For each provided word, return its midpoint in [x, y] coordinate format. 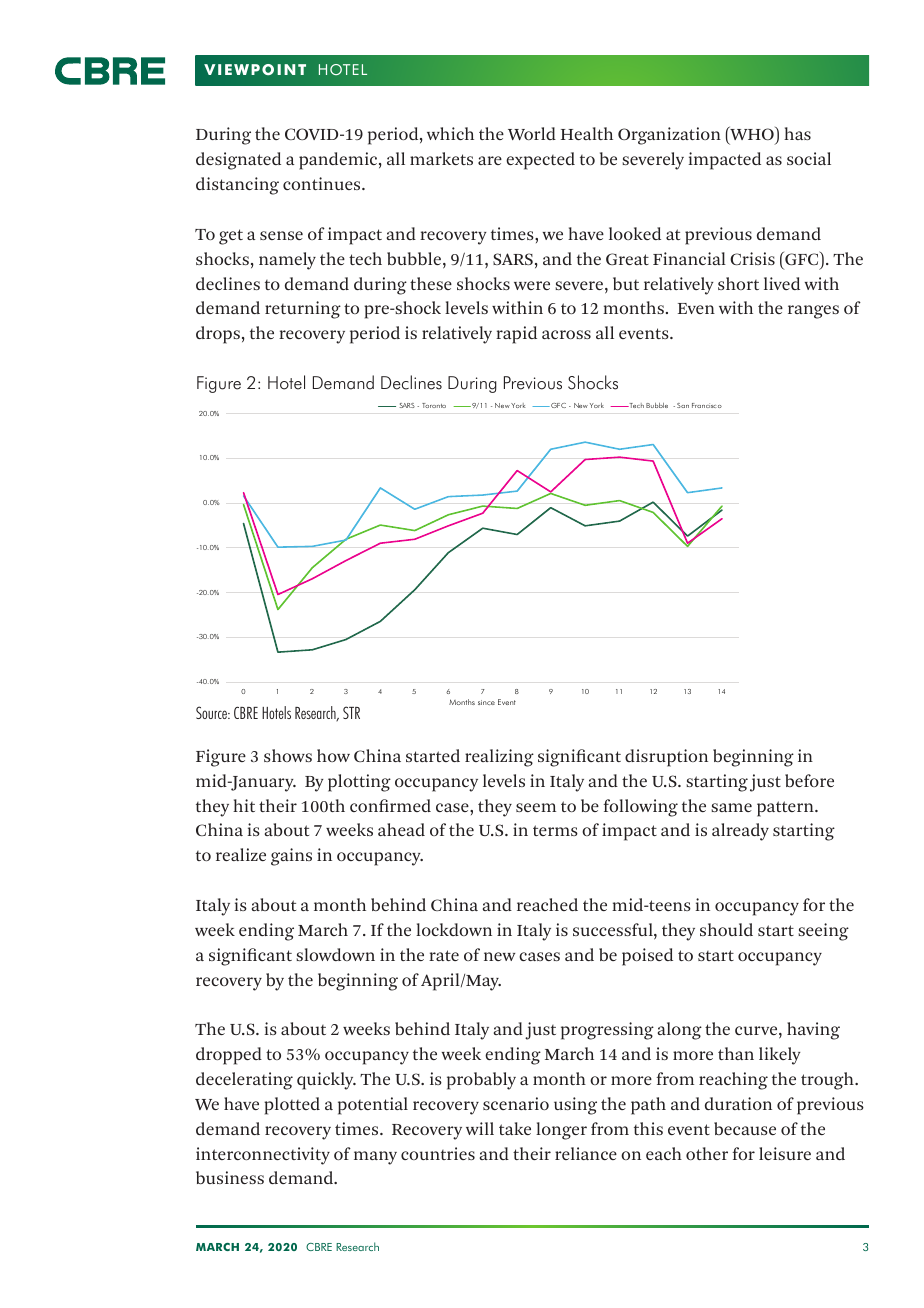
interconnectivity [263, 1156]
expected [540, 161]
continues [323, 183]
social [809, 158]
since [486, 702]
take [515, 1128]
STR [351, 712]
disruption [666, 758]
